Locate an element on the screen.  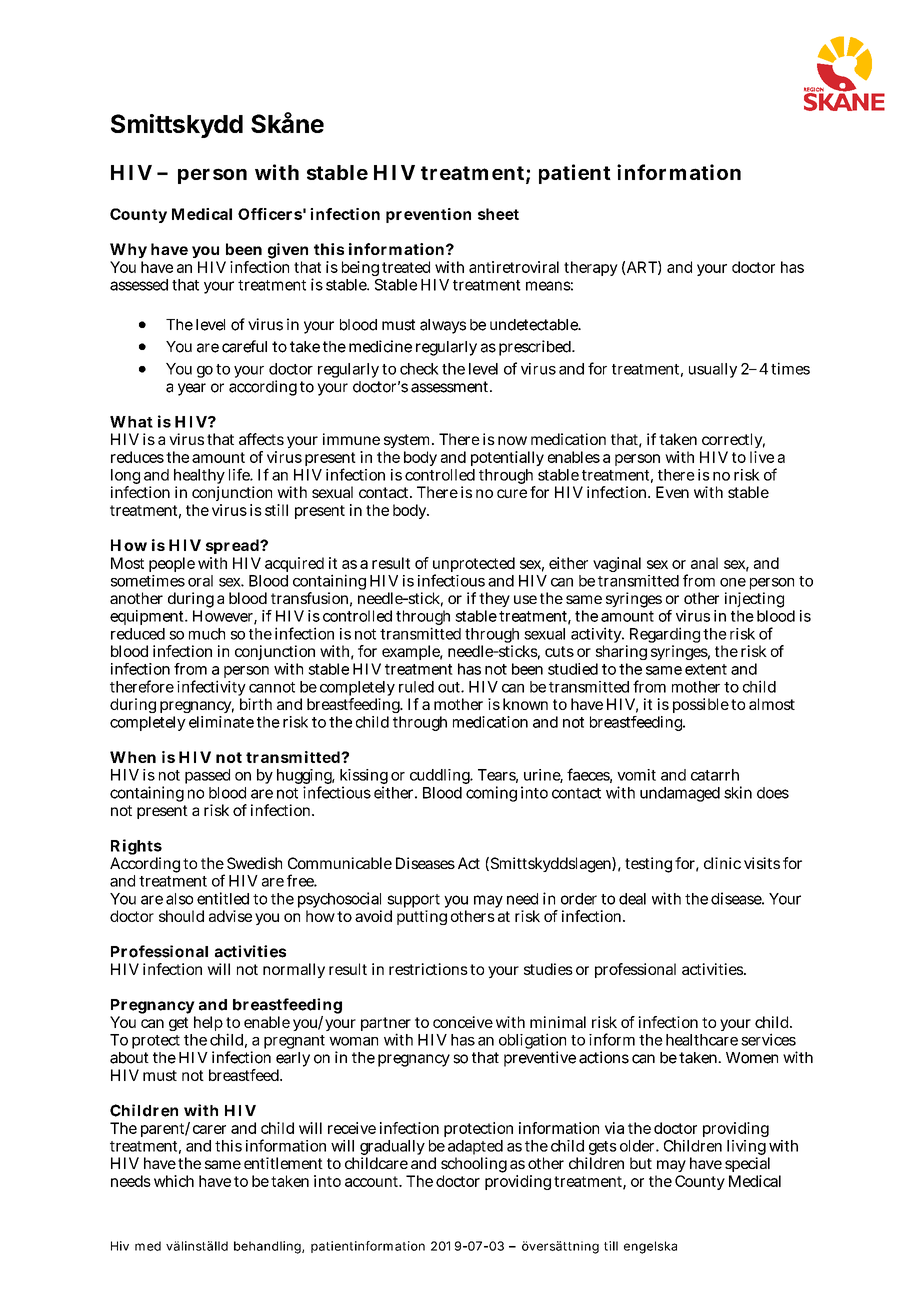
cuddling is located at coordinates (441, 776).
